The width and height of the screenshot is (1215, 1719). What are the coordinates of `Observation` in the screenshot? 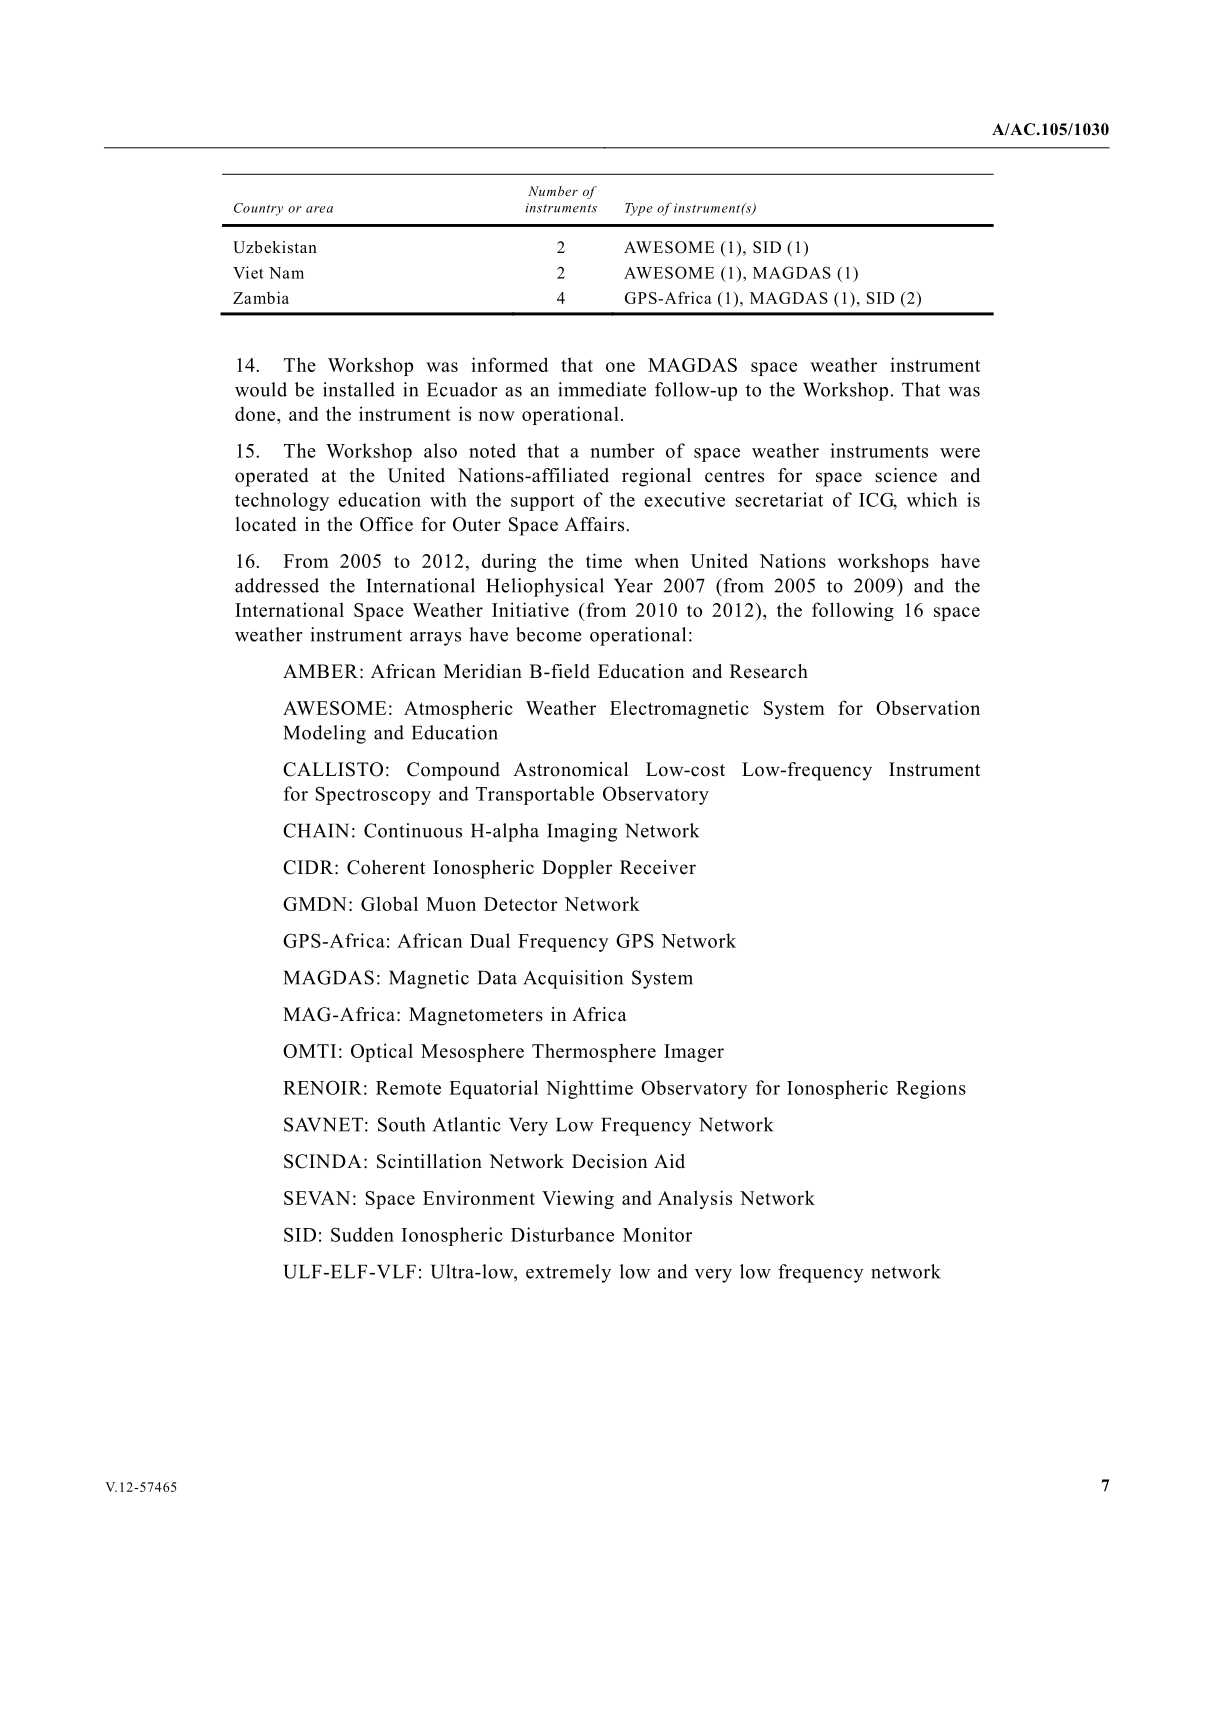 It's located at (928, 707).
